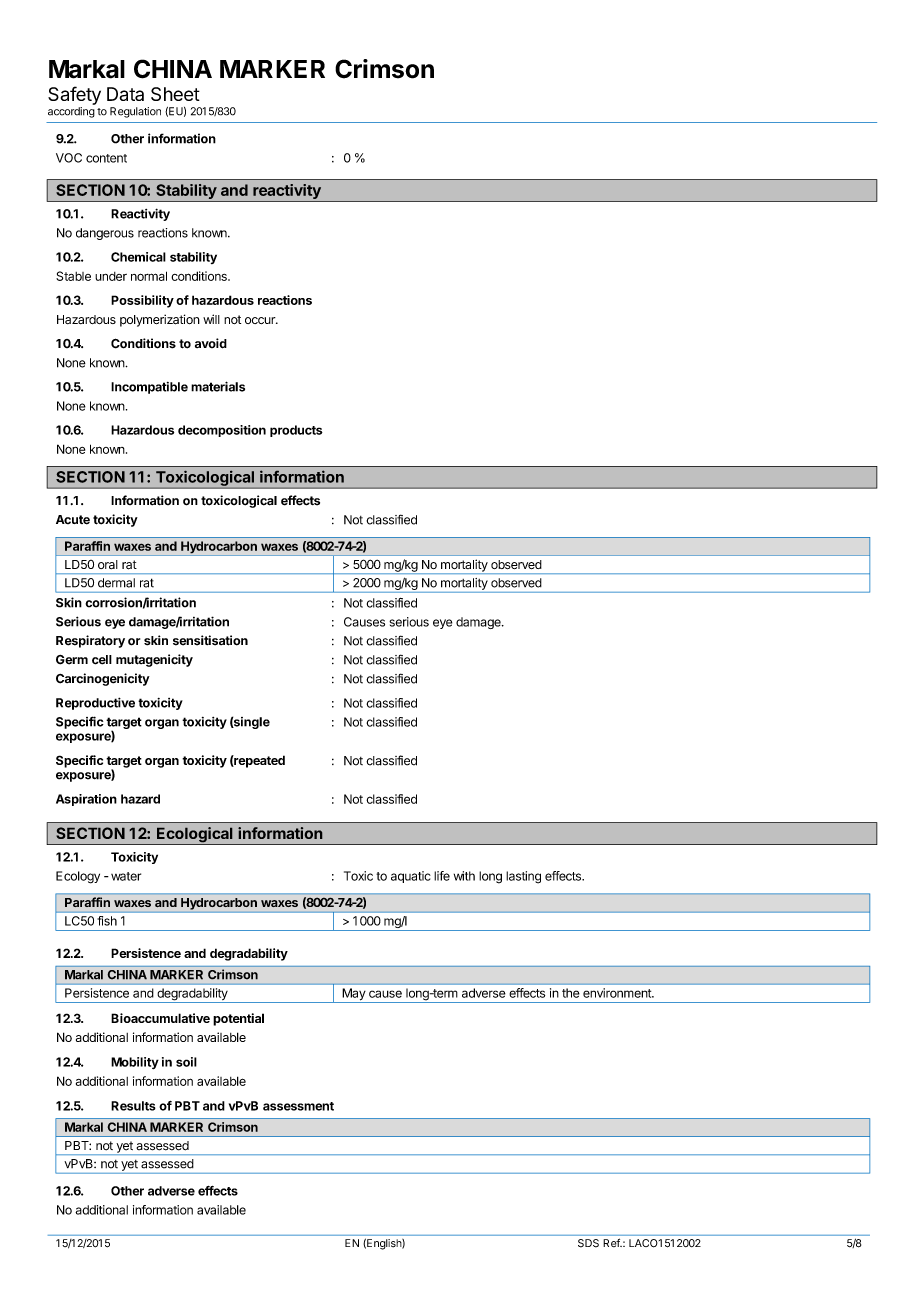  Describe the element at coordinates (296, 431) in the screenshot. I see `products` at that location.
